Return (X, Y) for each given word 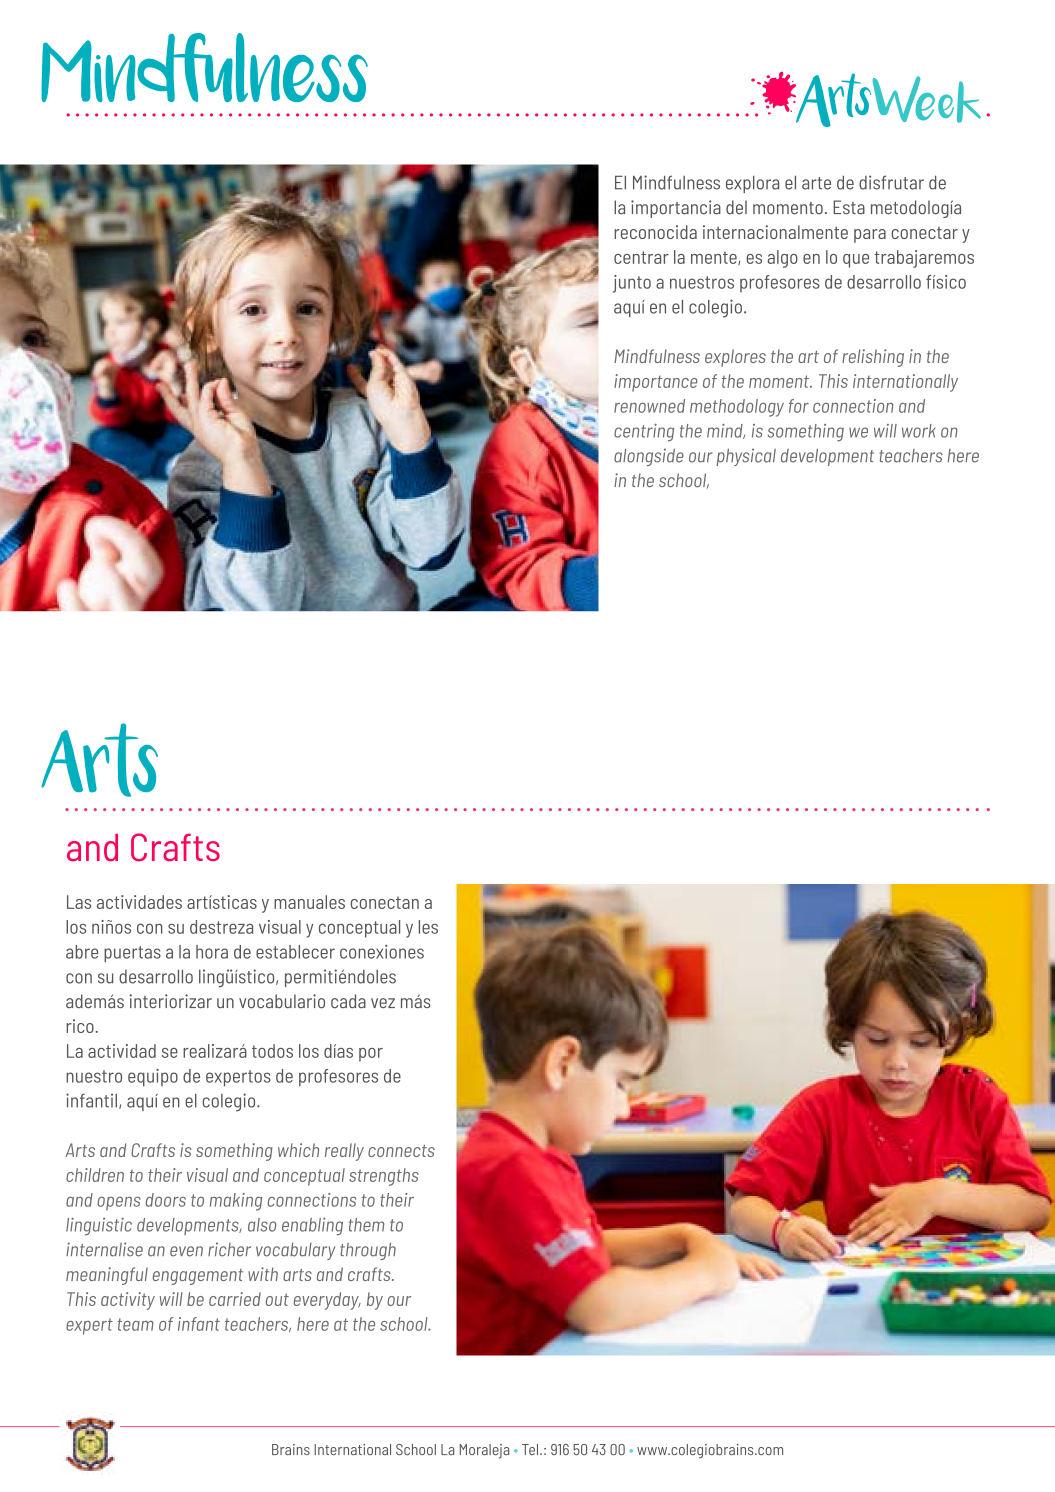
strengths (384, 1177)
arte (816, 183)
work (919, 431)
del (736, 207)
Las (79, 902)
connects (401, 1150)
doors (166, 1200)
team (136, 1324)
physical (746, 457)
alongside (649, 457)
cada (348, 1001)
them (366, 1225)
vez (383, 1003)
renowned (649, 406)
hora (212, 952)
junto (632, 284)
